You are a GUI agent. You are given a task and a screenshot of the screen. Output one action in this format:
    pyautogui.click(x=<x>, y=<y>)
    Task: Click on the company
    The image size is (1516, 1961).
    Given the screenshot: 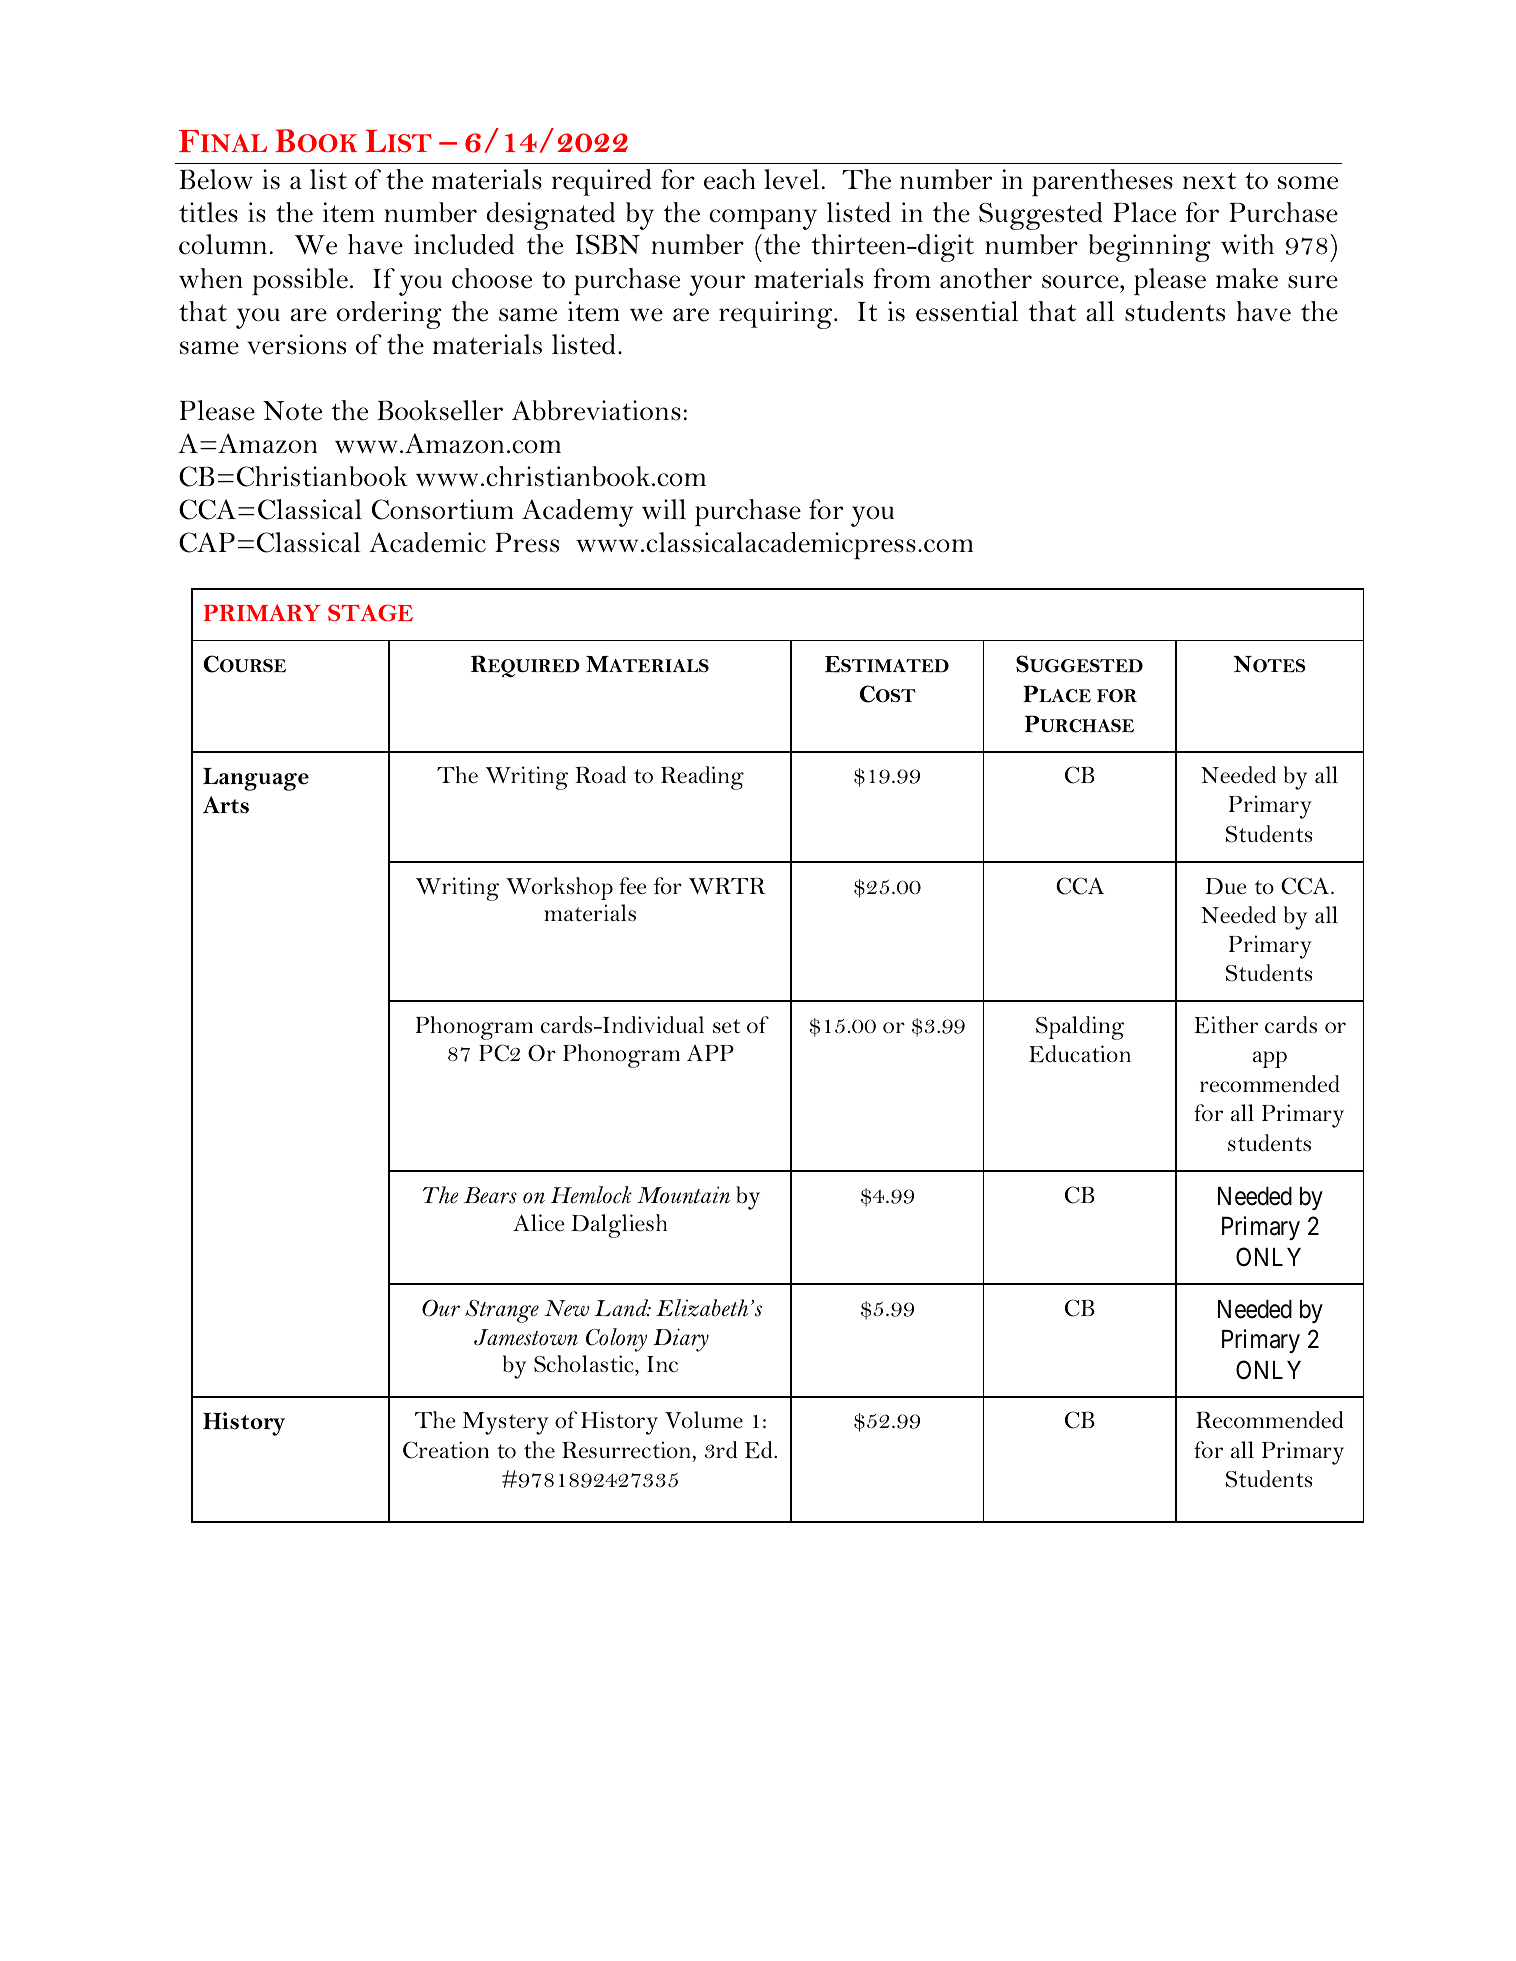 What is the action you would take?
    pyautogui.click(x=763, y=219)
